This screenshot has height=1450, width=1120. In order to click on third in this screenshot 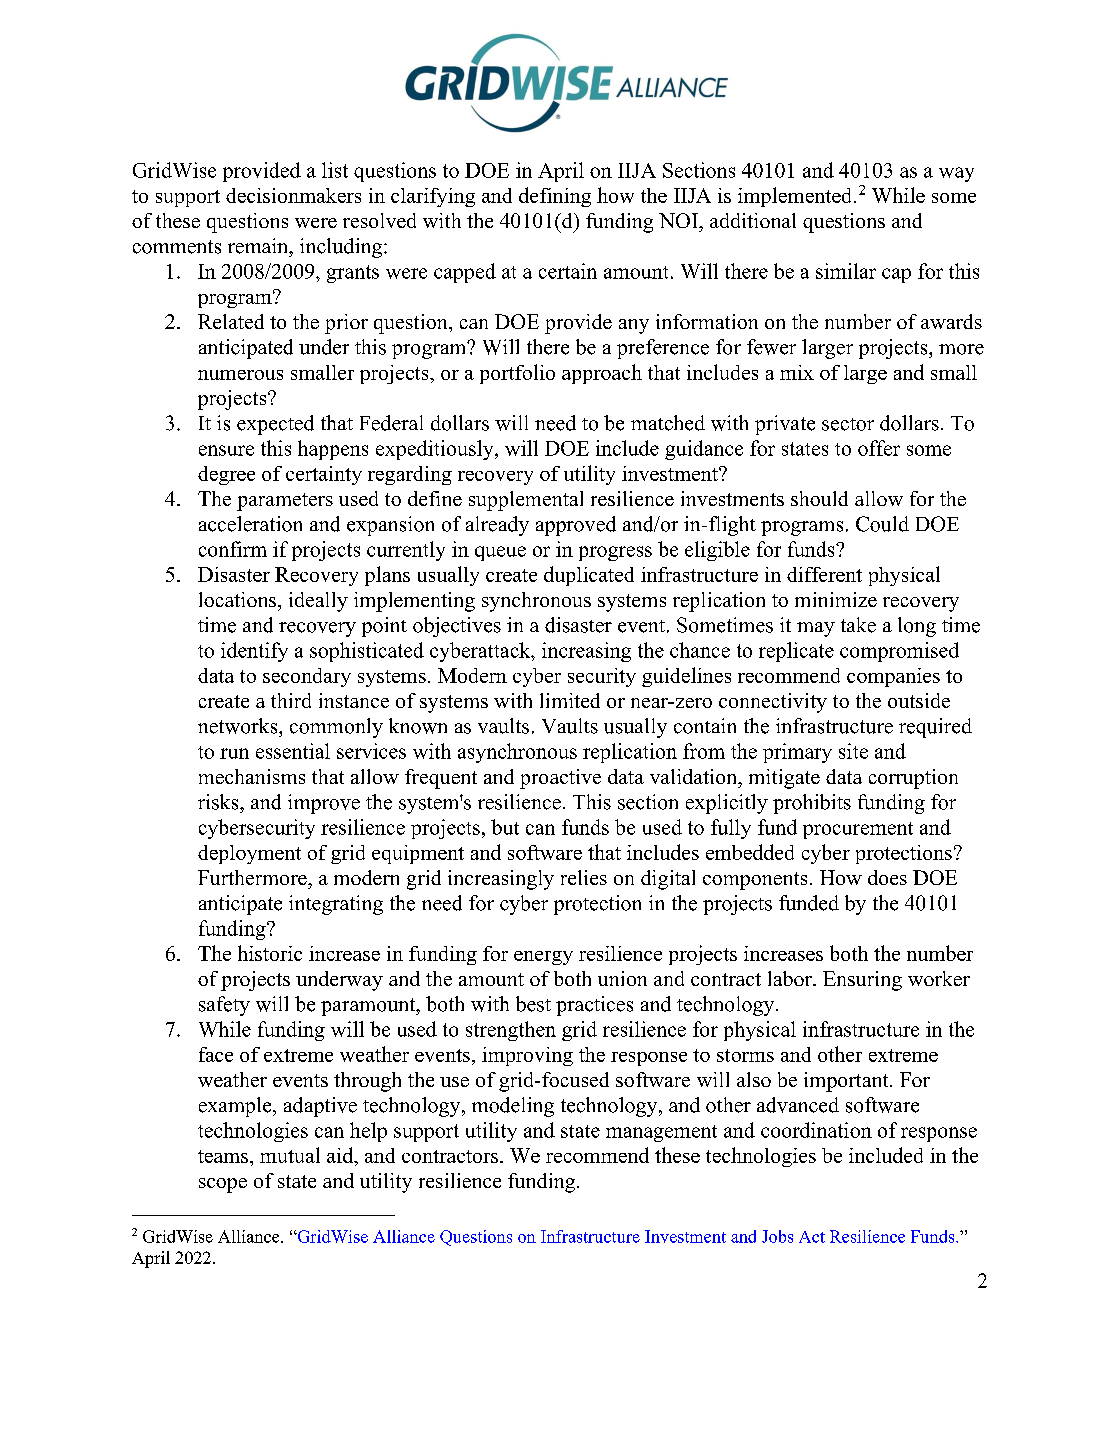, I will do `click(291, 700)`.
